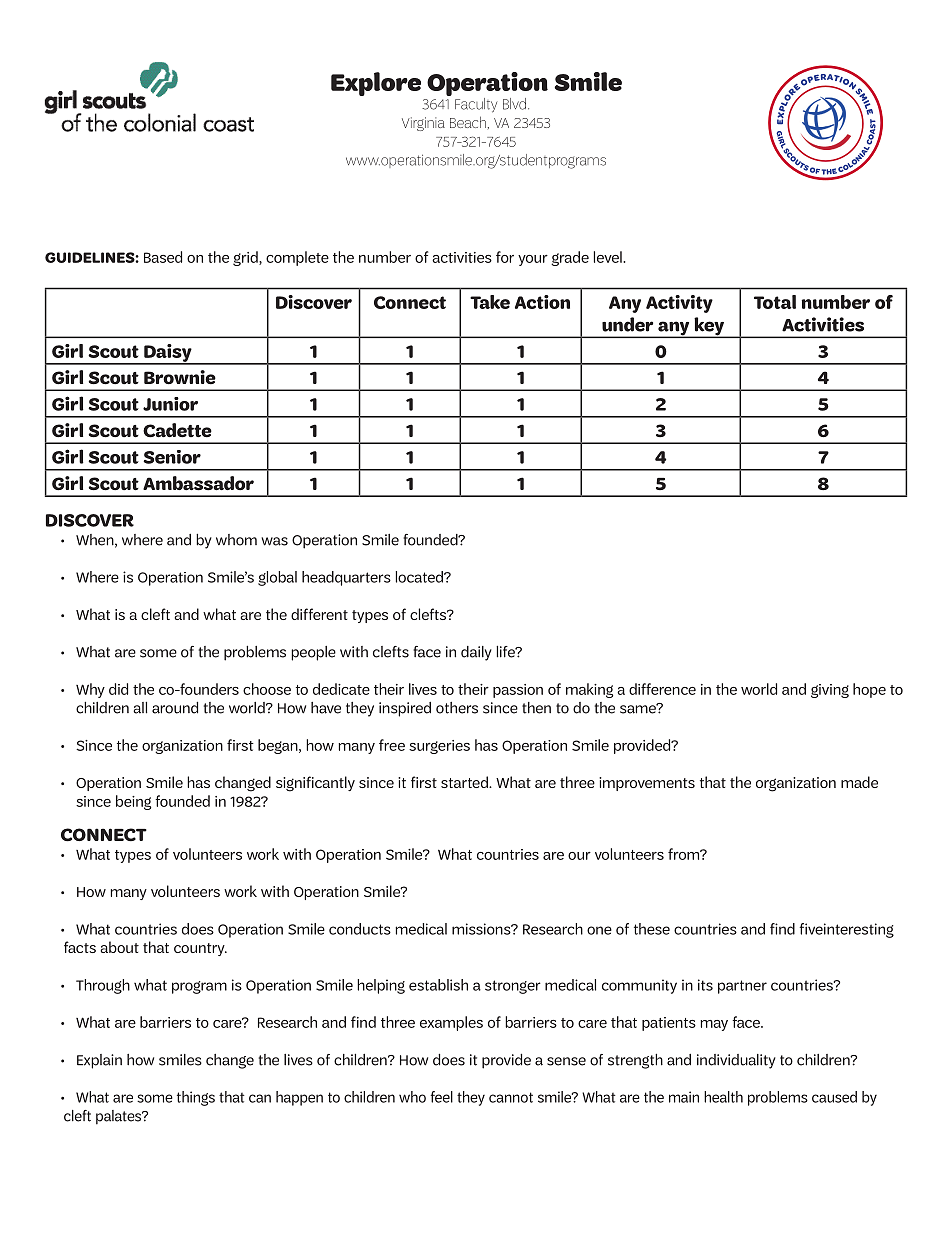 The image size is (952, 1233). What do you see at coordinates (196, 1098) in the page?
I see `things` at bounding box center [196, 1098].
